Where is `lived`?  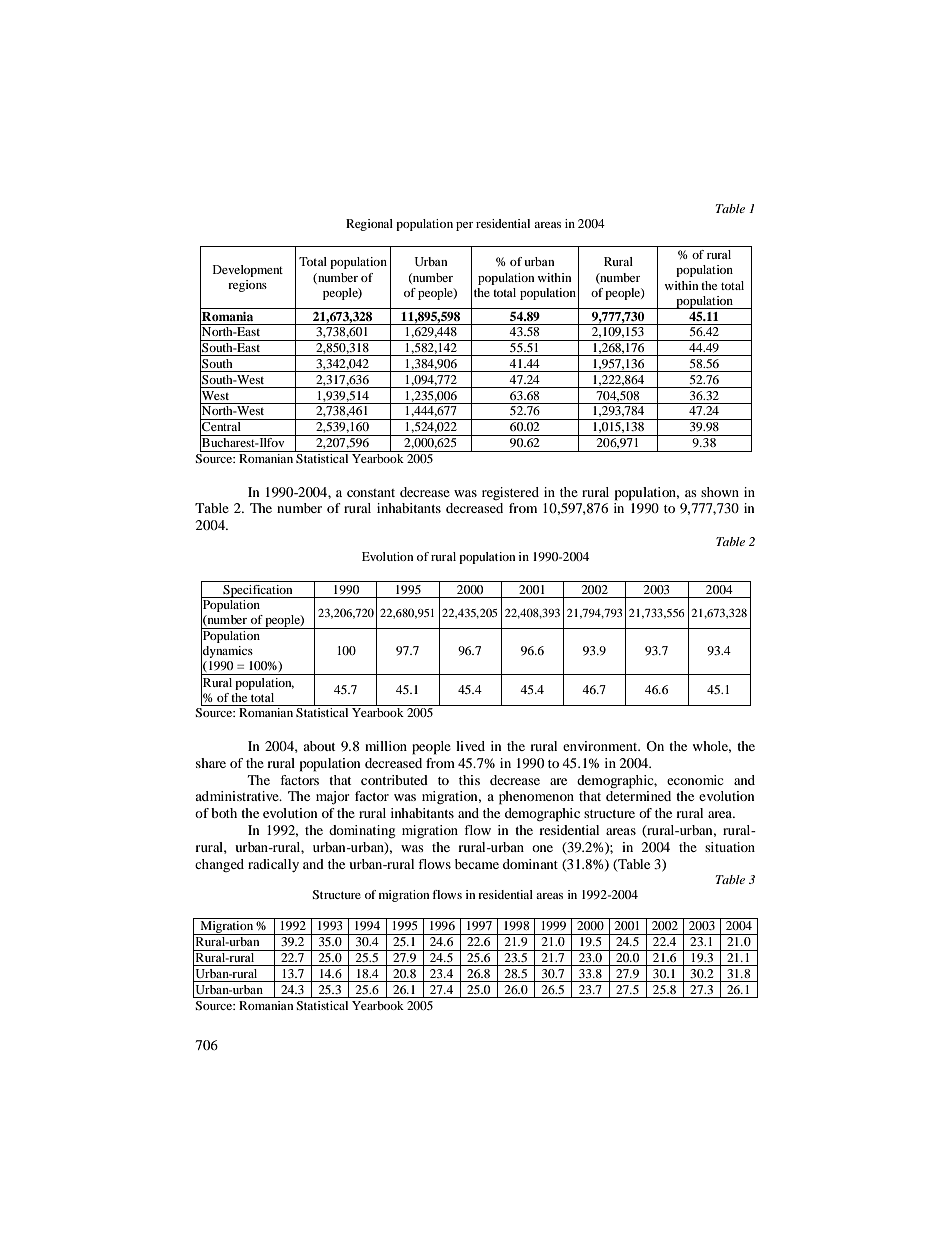
lived is located at coordinates (470, 746).
